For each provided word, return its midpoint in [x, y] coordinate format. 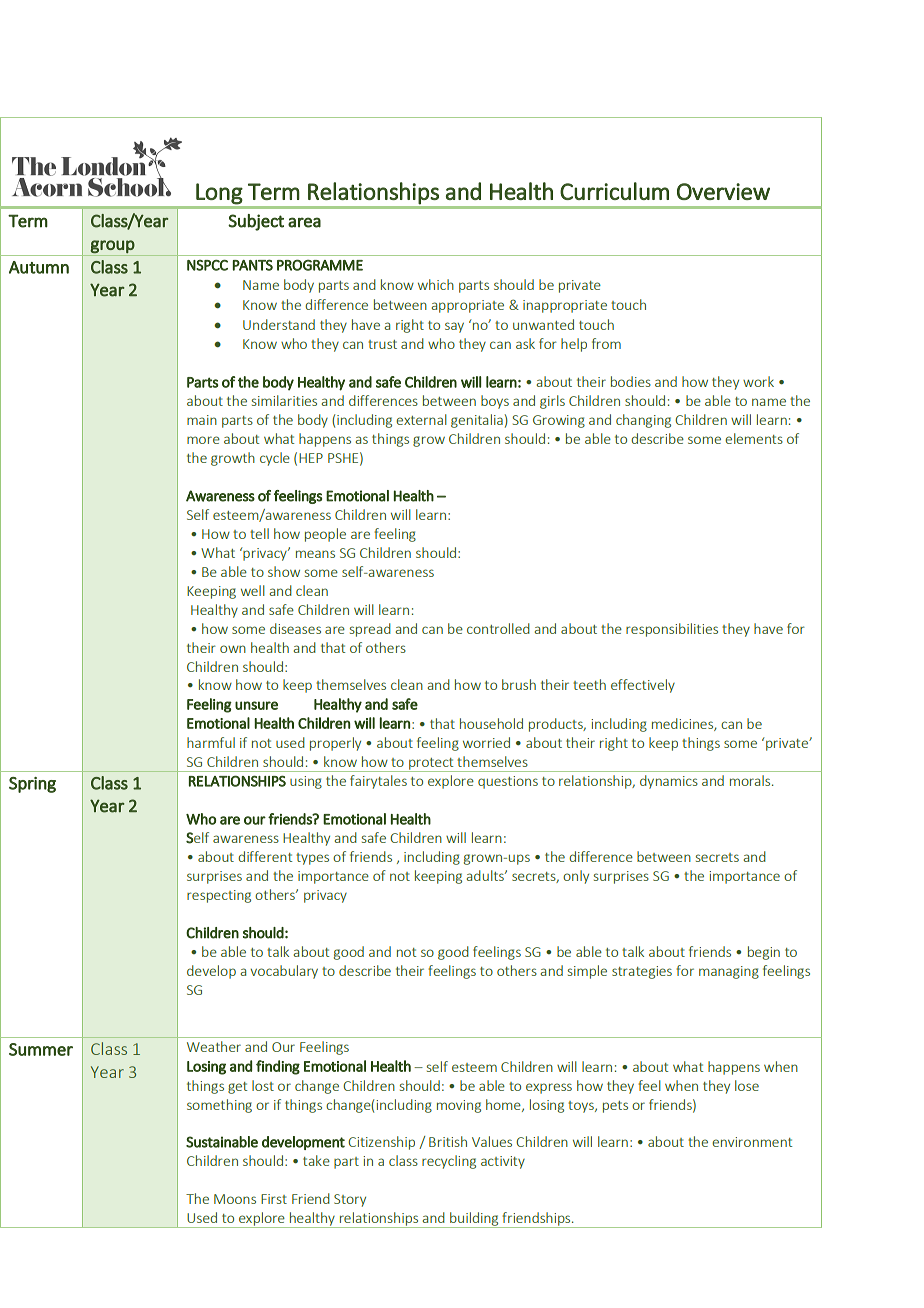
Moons [235, 1199]
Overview [723, 191]
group [112, 246]
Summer [41, 1049]
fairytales [378, 782]
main [202, 420]
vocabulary [284, 972]
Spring [32, 785]
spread [370, 630]
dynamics [669, 782]
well [253, 590]
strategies [642, 972]
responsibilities [672, 630]
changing [643, 421]
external [421, 419]
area [304, 222]
